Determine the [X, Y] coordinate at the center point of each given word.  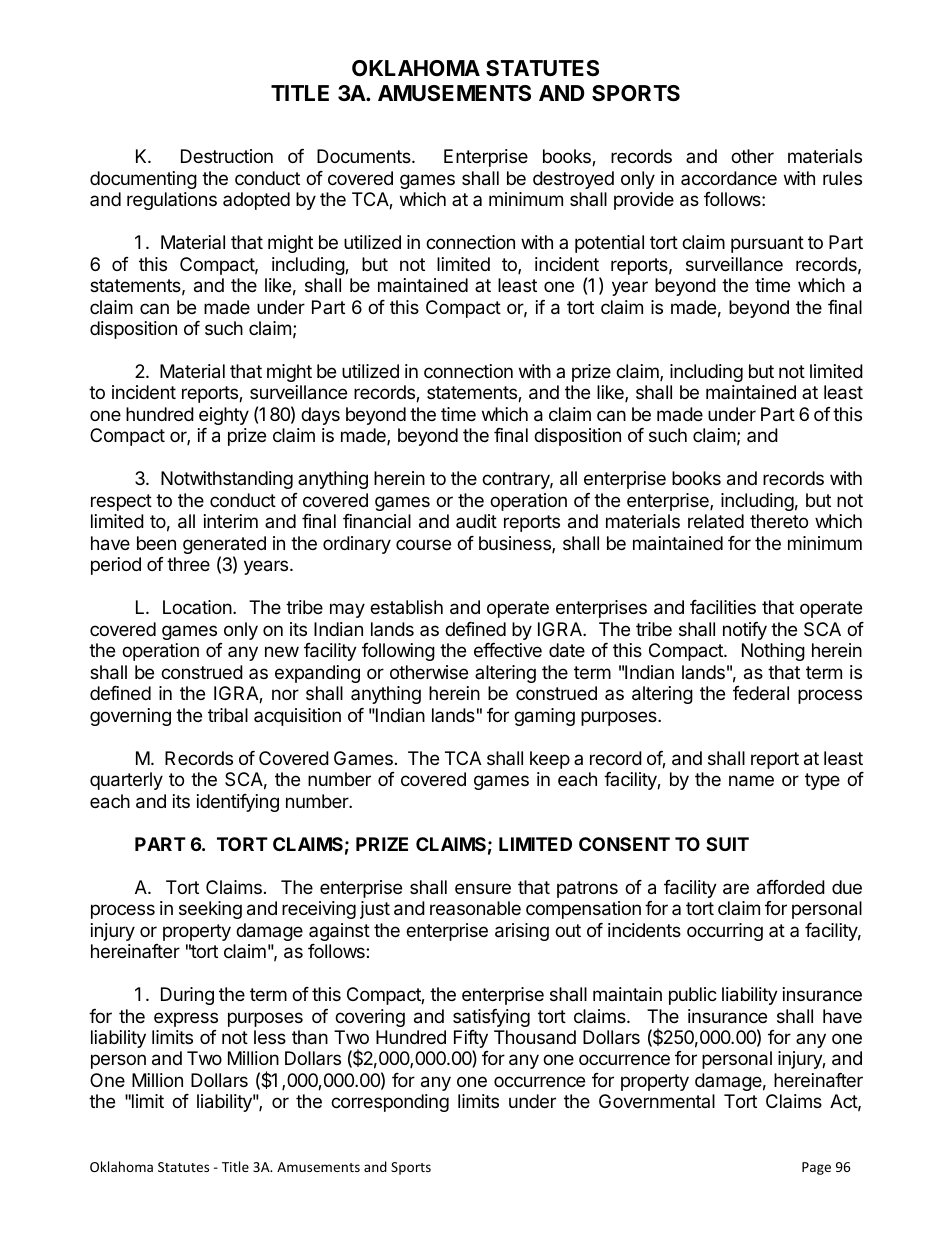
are [736, 889]
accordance [729, 178]
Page [816, 1168]
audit [476, 521]
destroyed [573, 180]
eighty [224, 416]
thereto [779, 521]
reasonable [475, 908]
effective [508, 650]
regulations [172, 201]
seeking [210, 910]
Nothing [773, 652]
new [282, 651]
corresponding [390, 1103]
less [270, 1037]
